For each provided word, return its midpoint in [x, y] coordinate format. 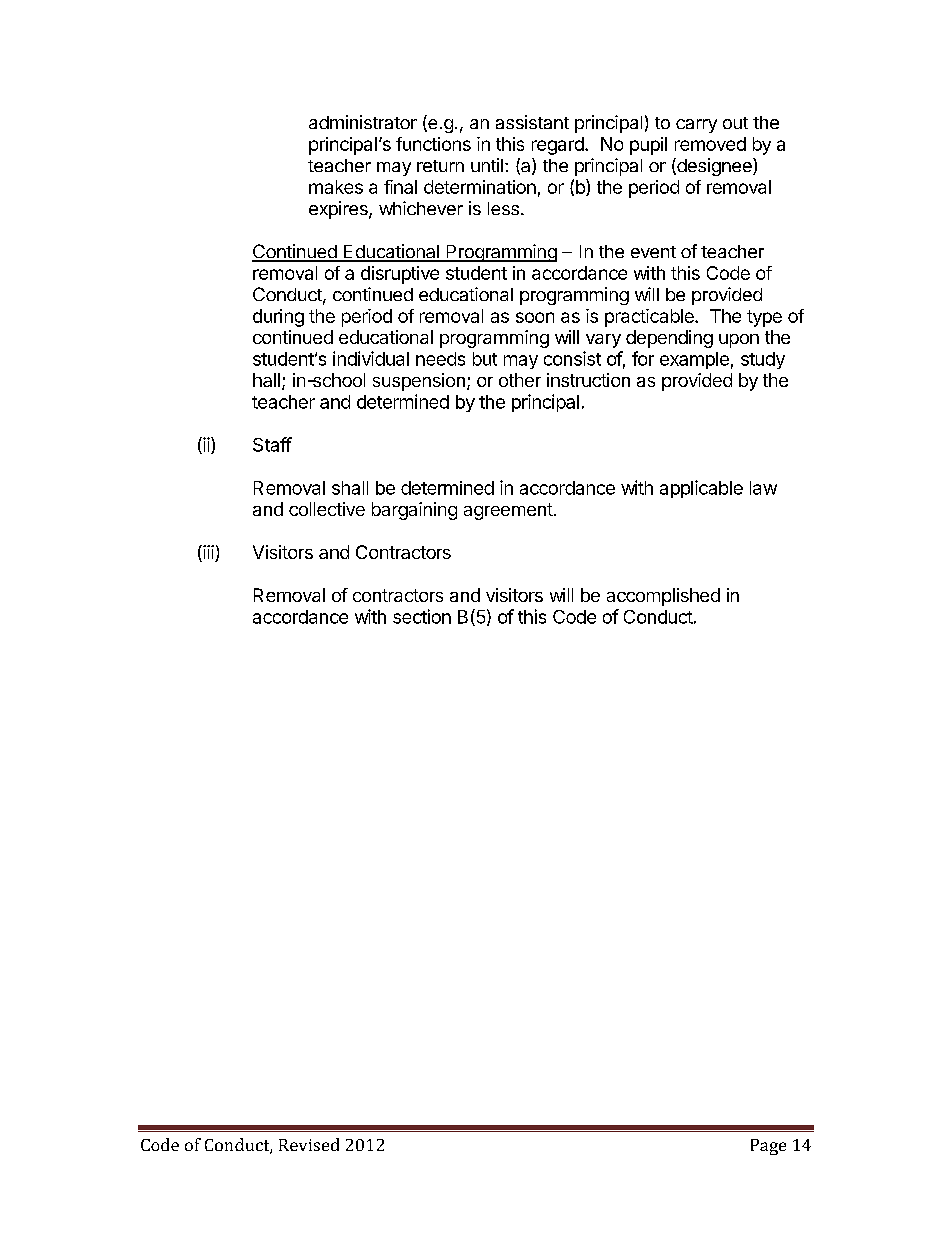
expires [339, 210]
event [653, 252]
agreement [508, 511]
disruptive [400, 275]
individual [371, 358]
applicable [701, 489]
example [694, 360]
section [422, 616]
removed [710, 144]
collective [327, 509]
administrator [363, 122]
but [485, 359]
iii [207, 552]
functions [433, 144]
